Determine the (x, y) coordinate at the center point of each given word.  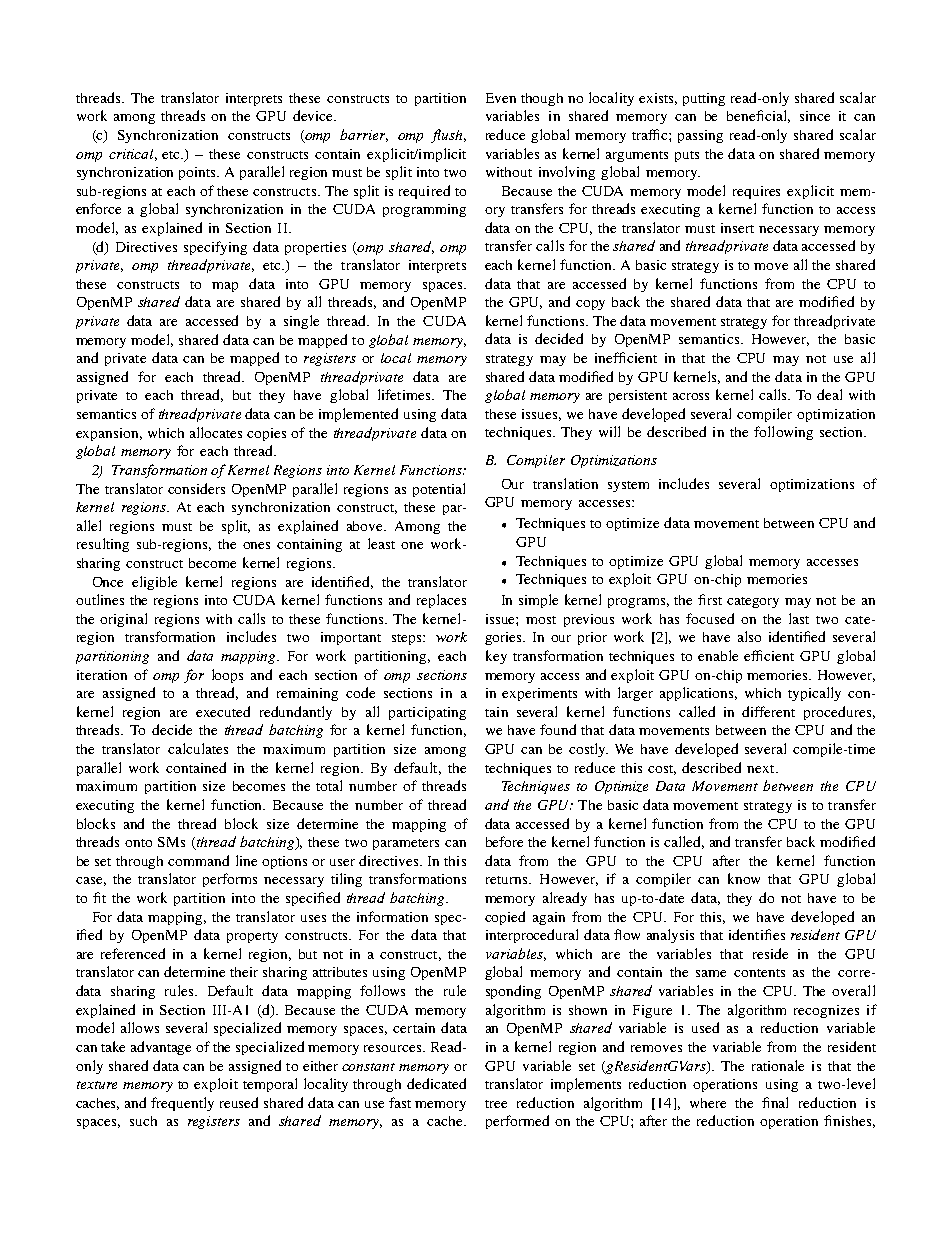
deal (829, 394)
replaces (441, 601)
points (199, 173)
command (198, 860)
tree (496, 1104)
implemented (358, 415)
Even (501, 98)
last (799, 618)
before (504, 841)
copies (266, 434)
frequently (182, 1104)
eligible (154, 583)
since (815, 116)
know (744, 878)
